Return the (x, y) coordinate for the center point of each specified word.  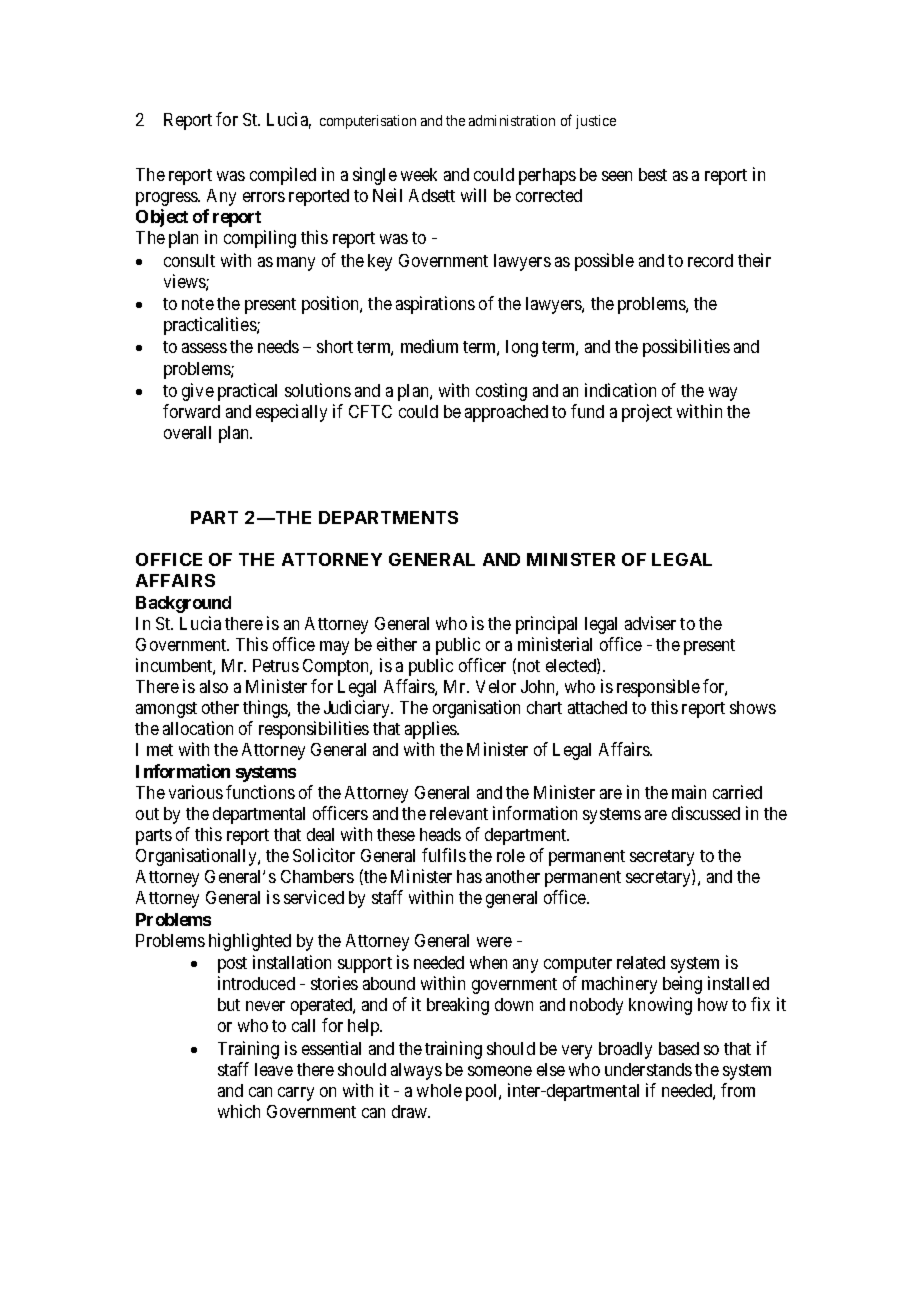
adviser (650, 623)
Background (183, 604)
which (239, 1111)
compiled (283, 176)
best (653, 174)
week (419, 174)
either (397, 644)
